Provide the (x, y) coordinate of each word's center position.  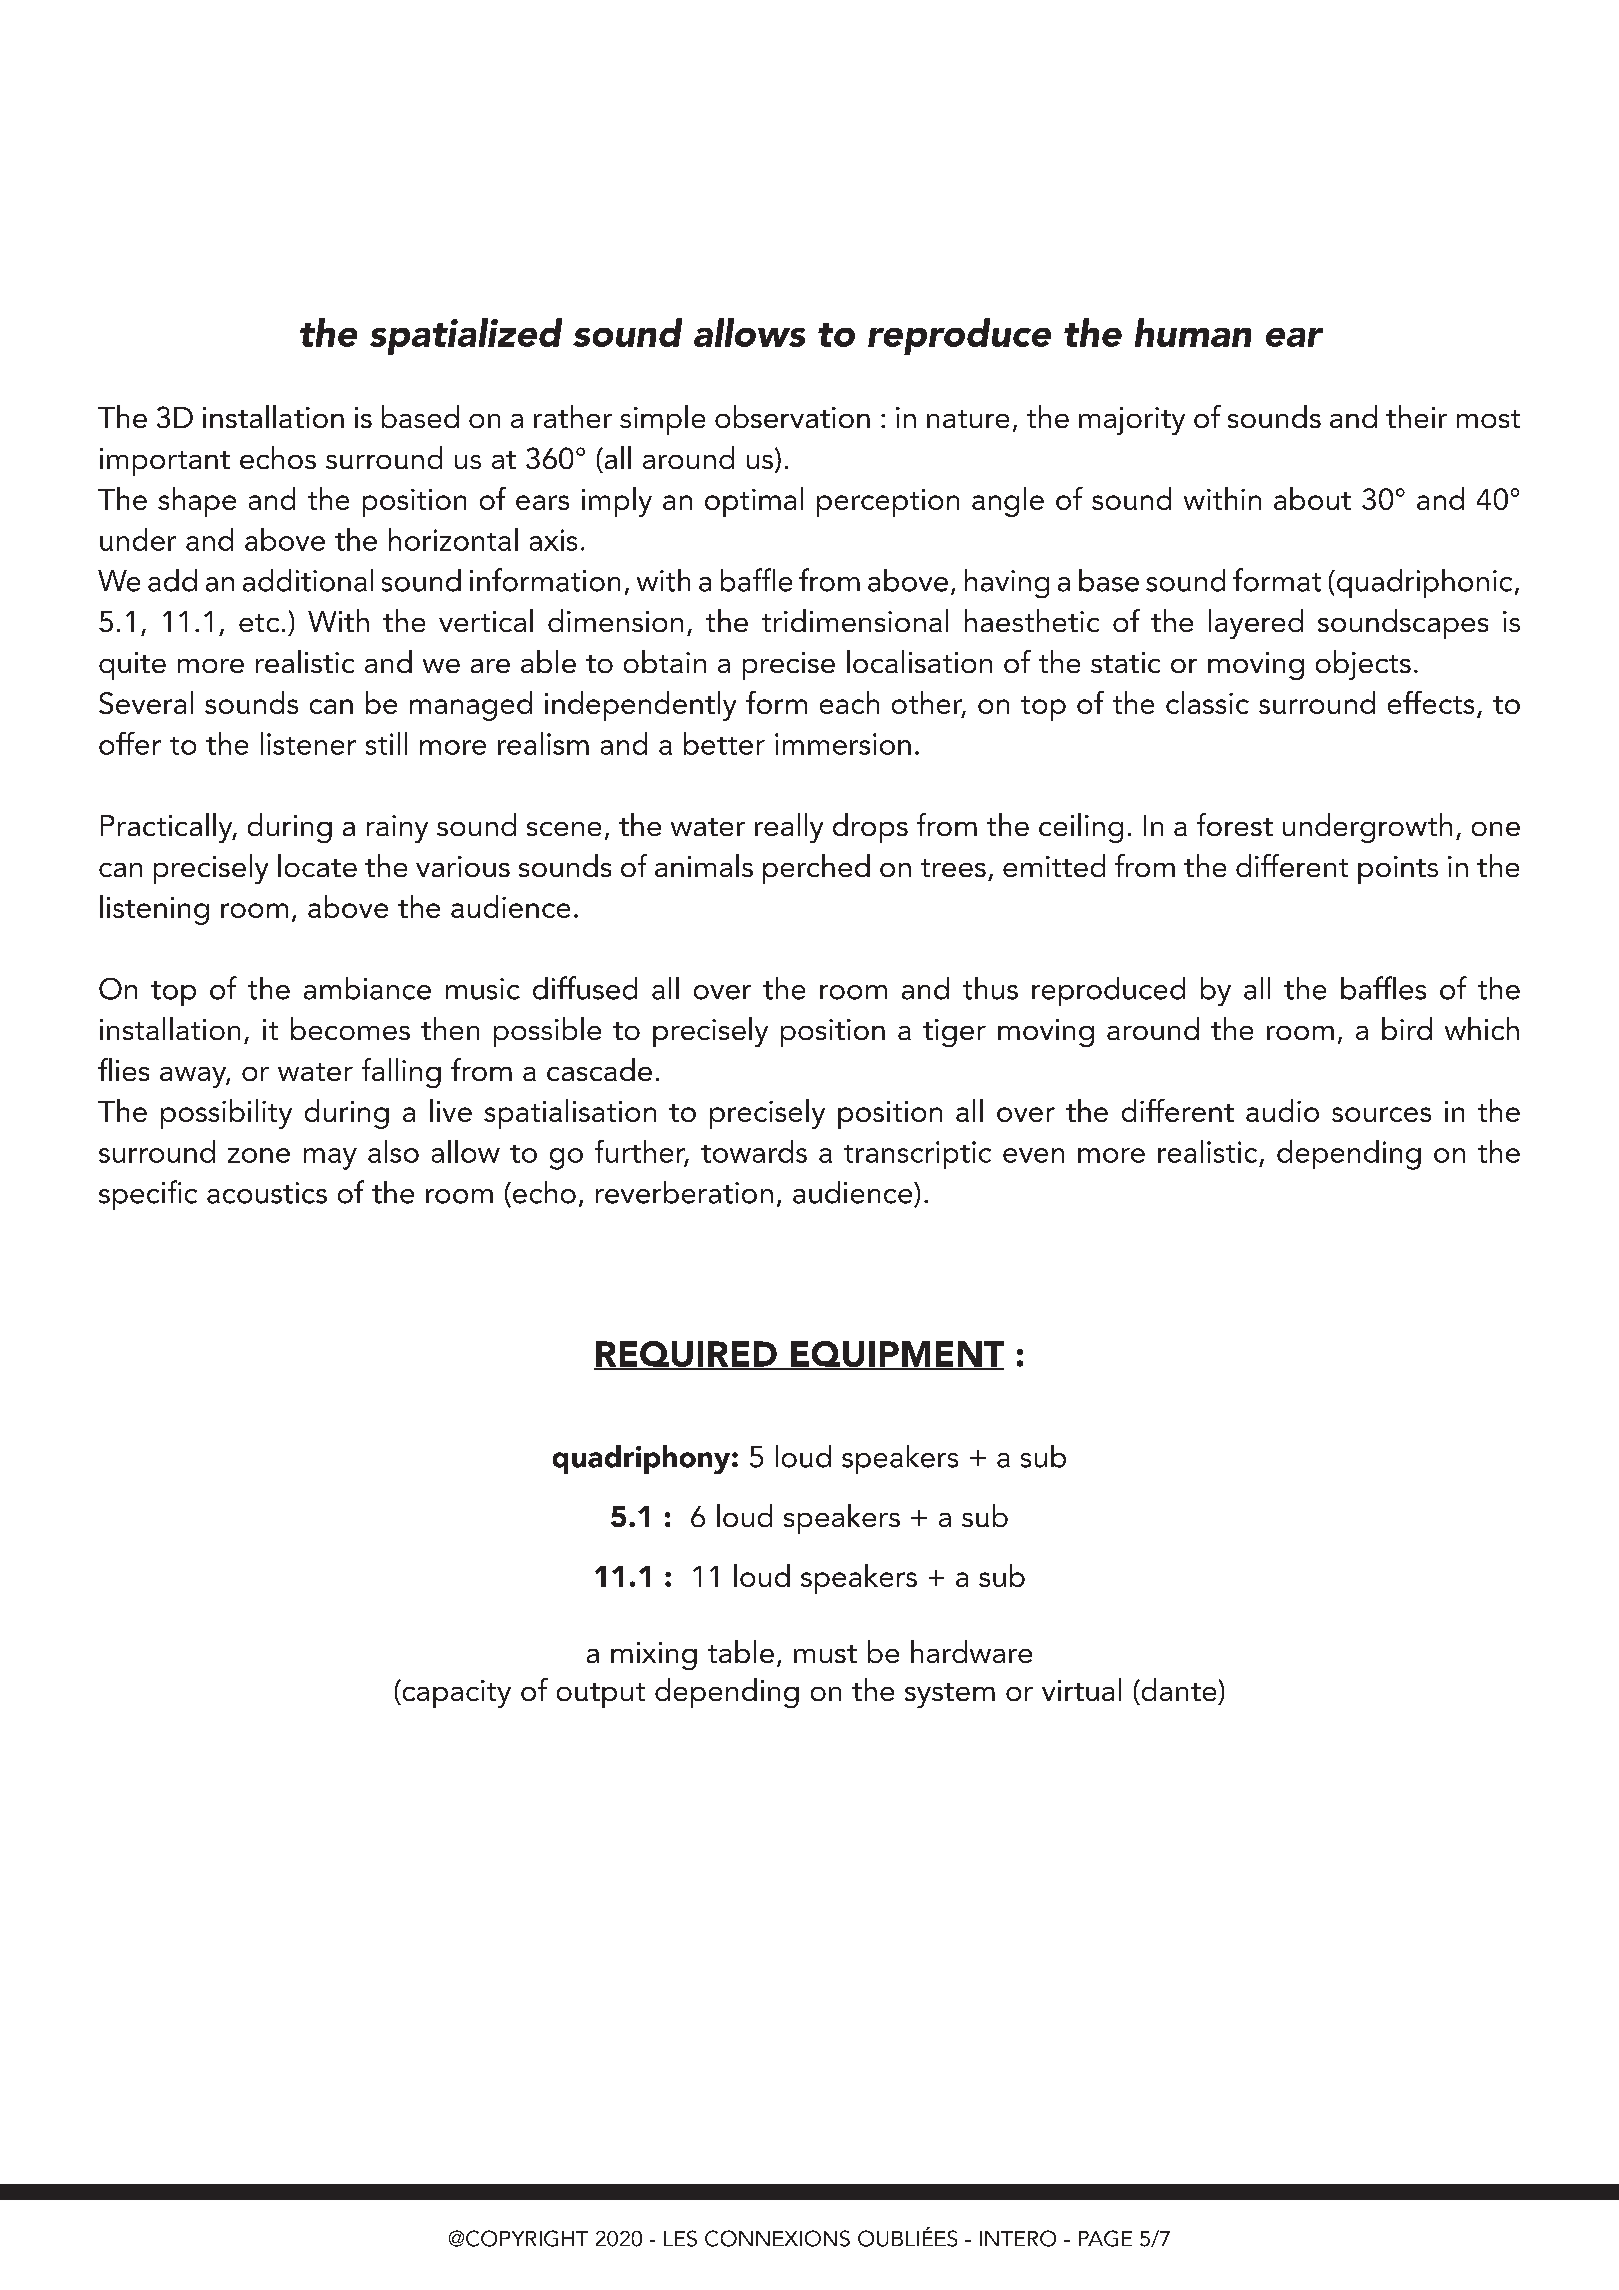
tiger (954, 1033)
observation (792, 416)
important (165, 462)
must (825, 1654)
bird (1407, 1028)
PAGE (1105, 2238)
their (1416, 416)
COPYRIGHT (527, 2238)
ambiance (367, 988)
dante (1177, 1689)
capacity (455, 1694)
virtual (1081, 1689)
